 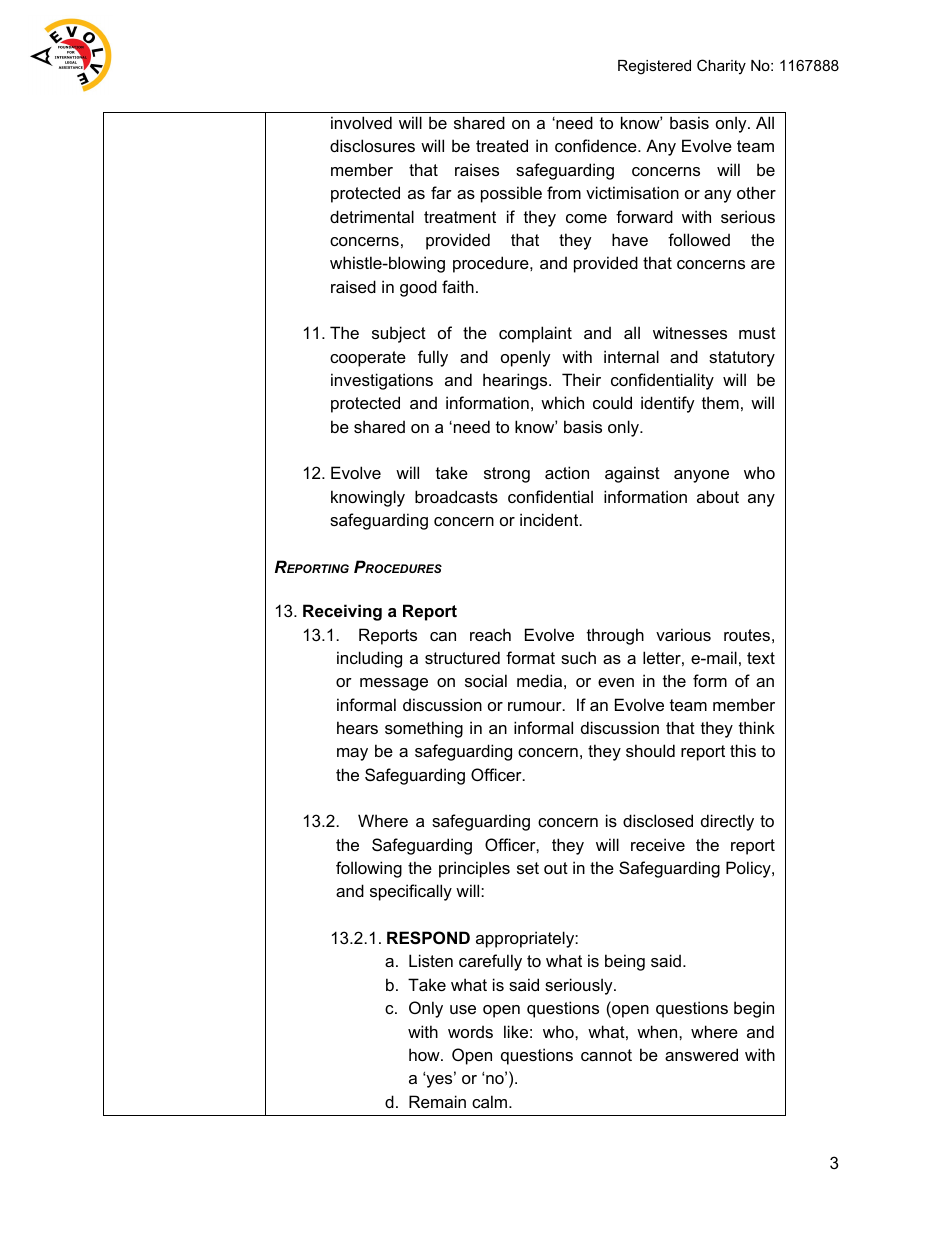 What do you see at coordinates (727, 822) in the image?
I see `directly` at bounding box center [727, 822].
